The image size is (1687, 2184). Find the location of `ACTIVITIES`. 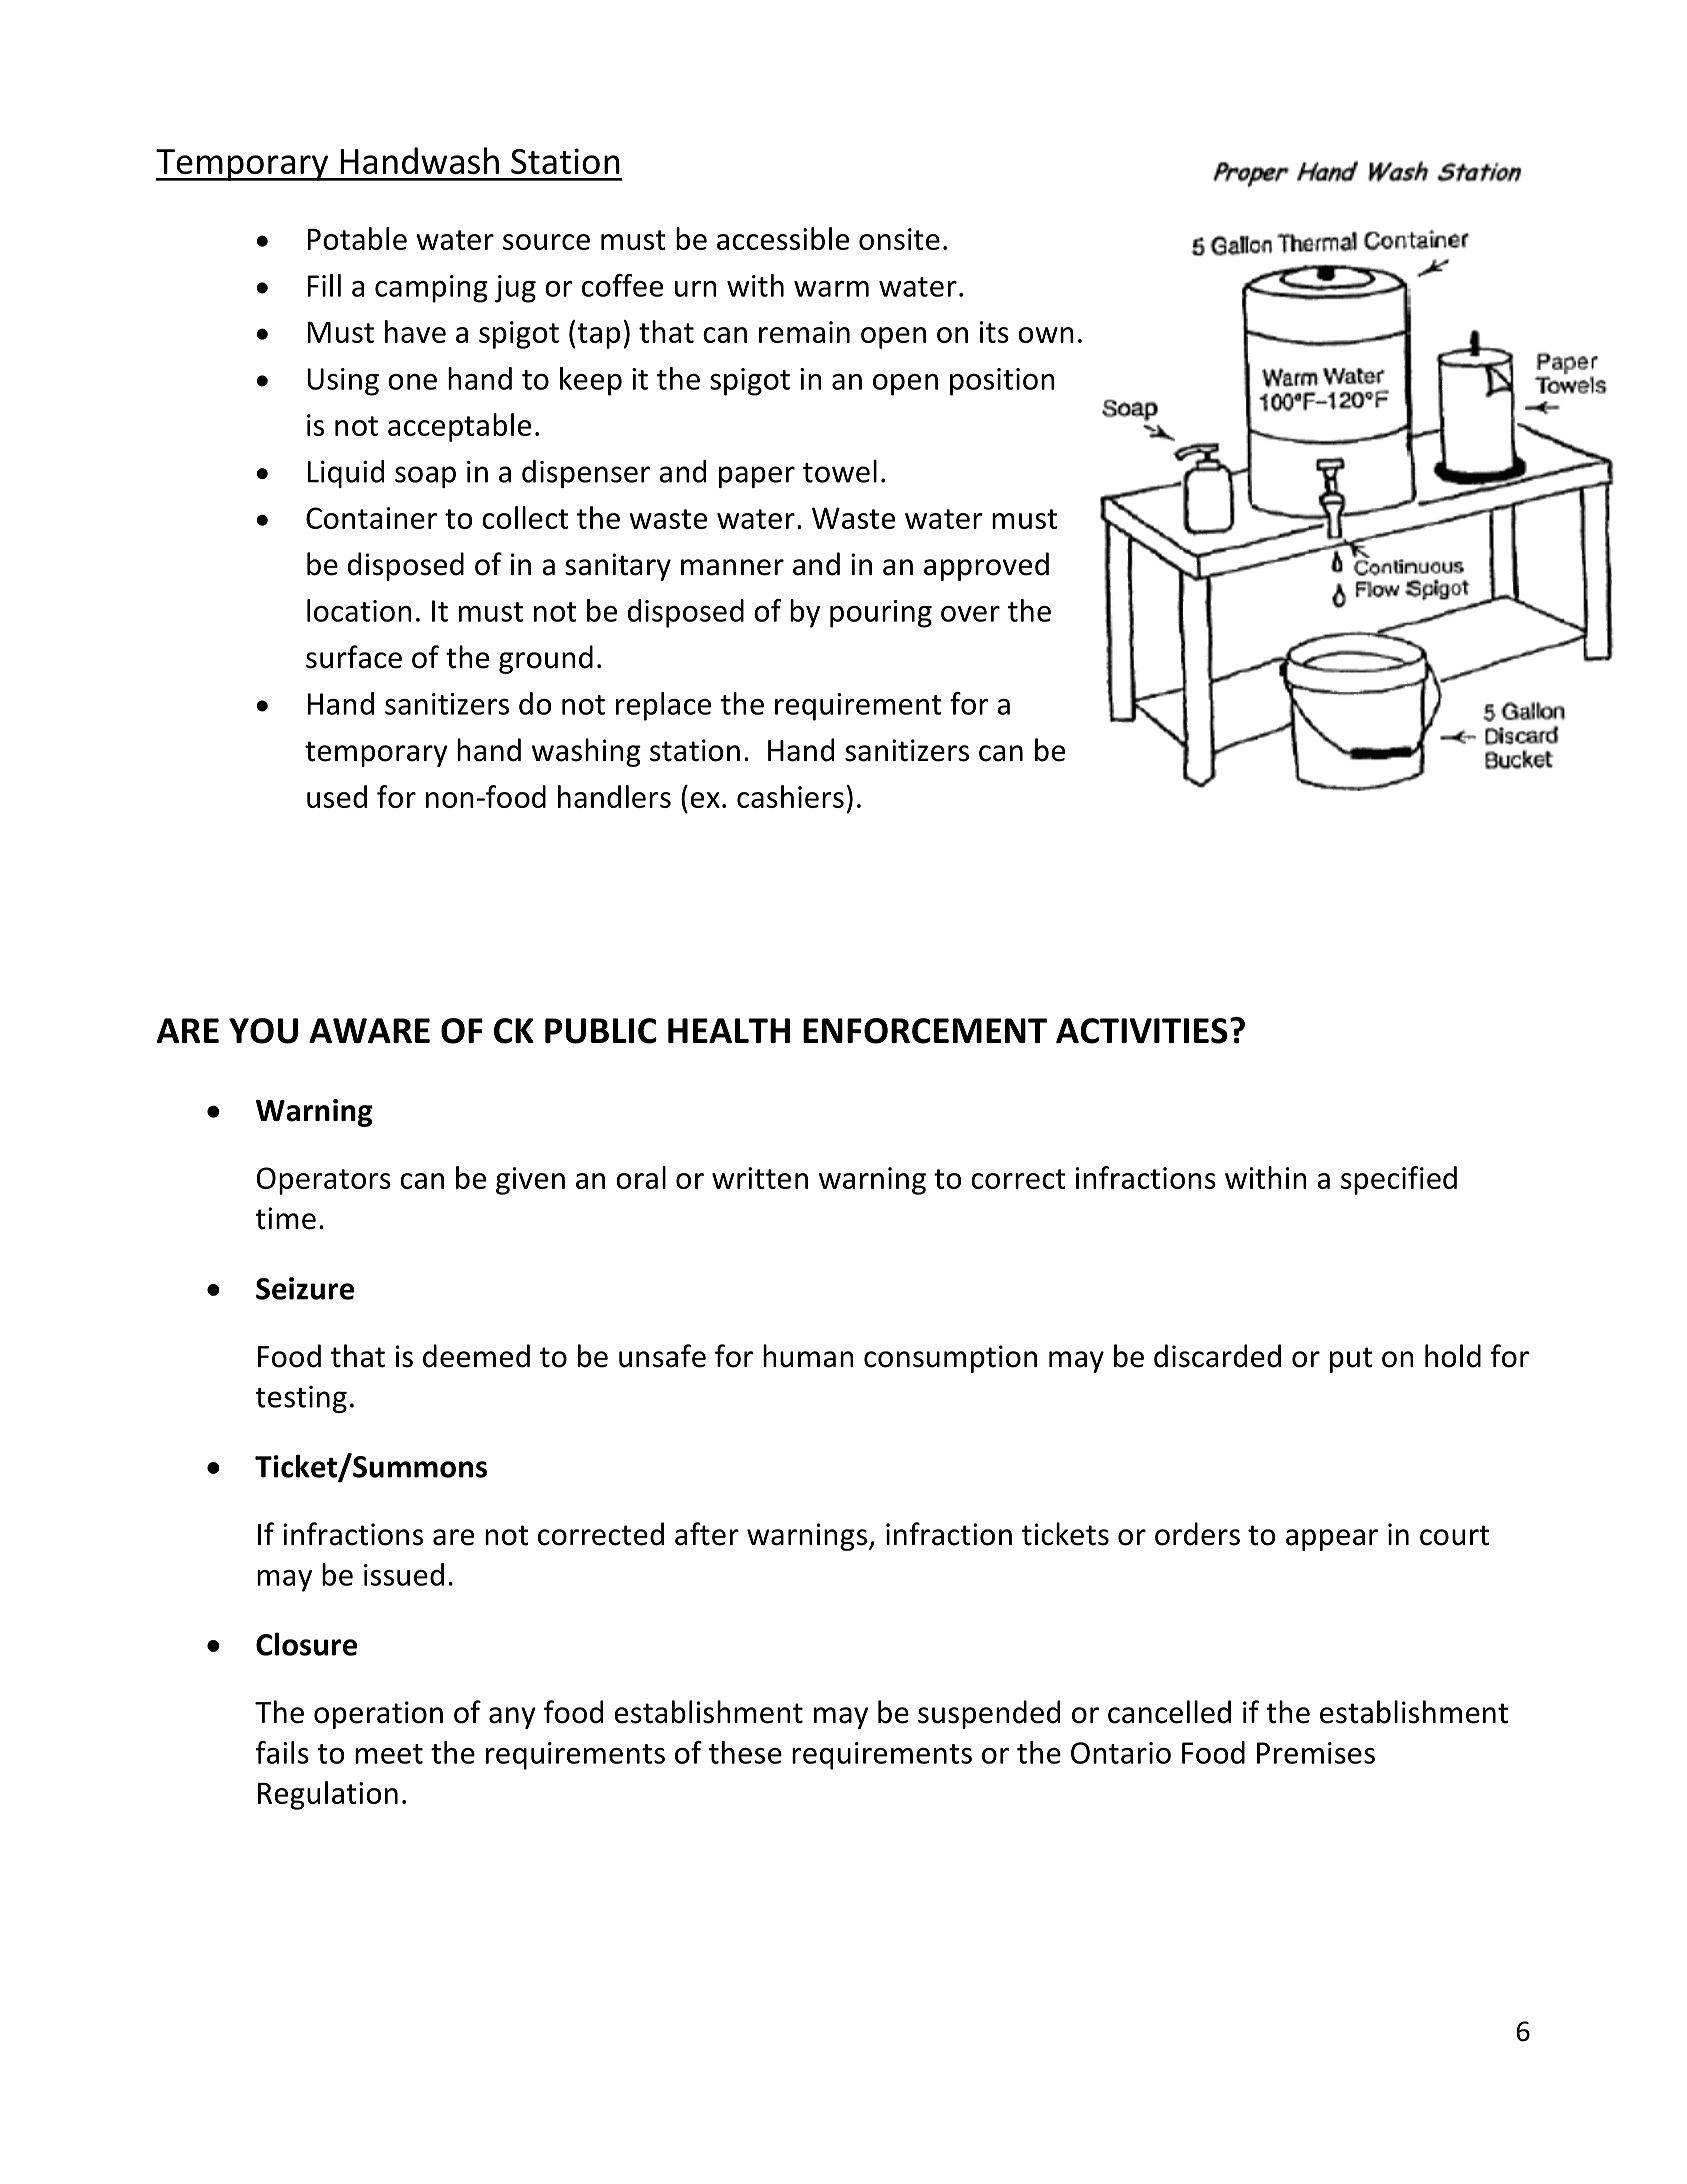

ACTIVITIES is located at coordinates (1142, 1031).
